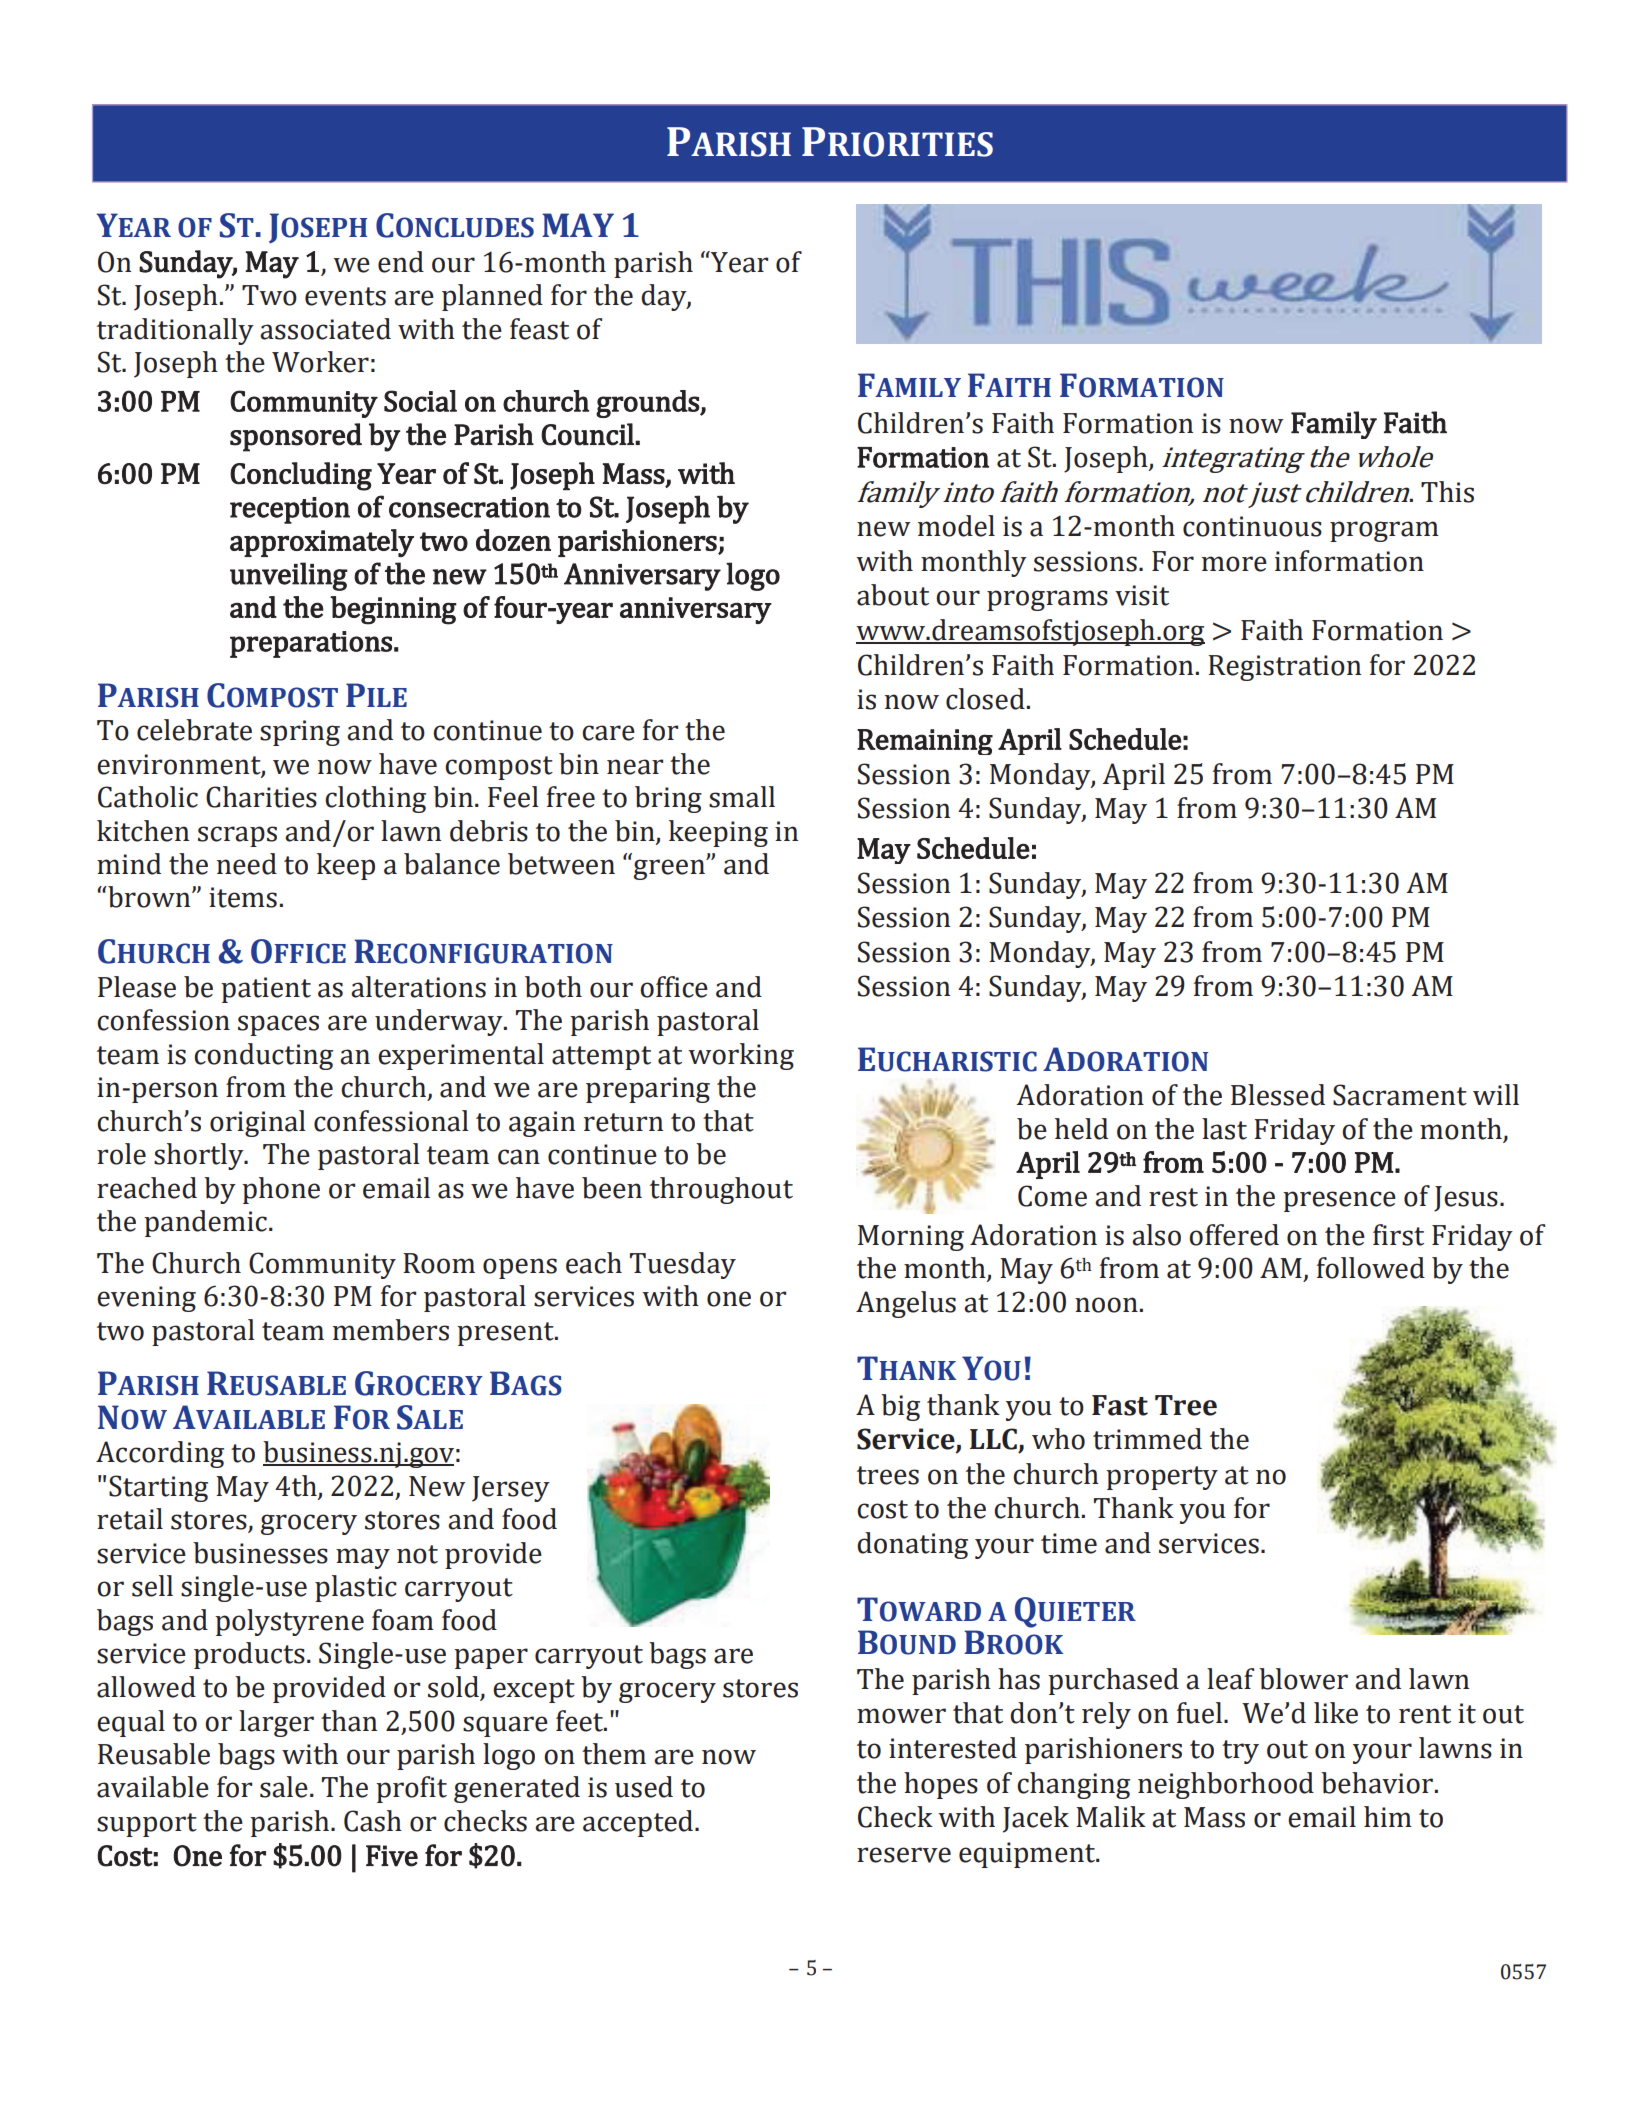 The height and width of the screenshot is (2123, 1641). Describe the element at coordinates (648, 404) in the screenshot. I see `grounds` at that location.
